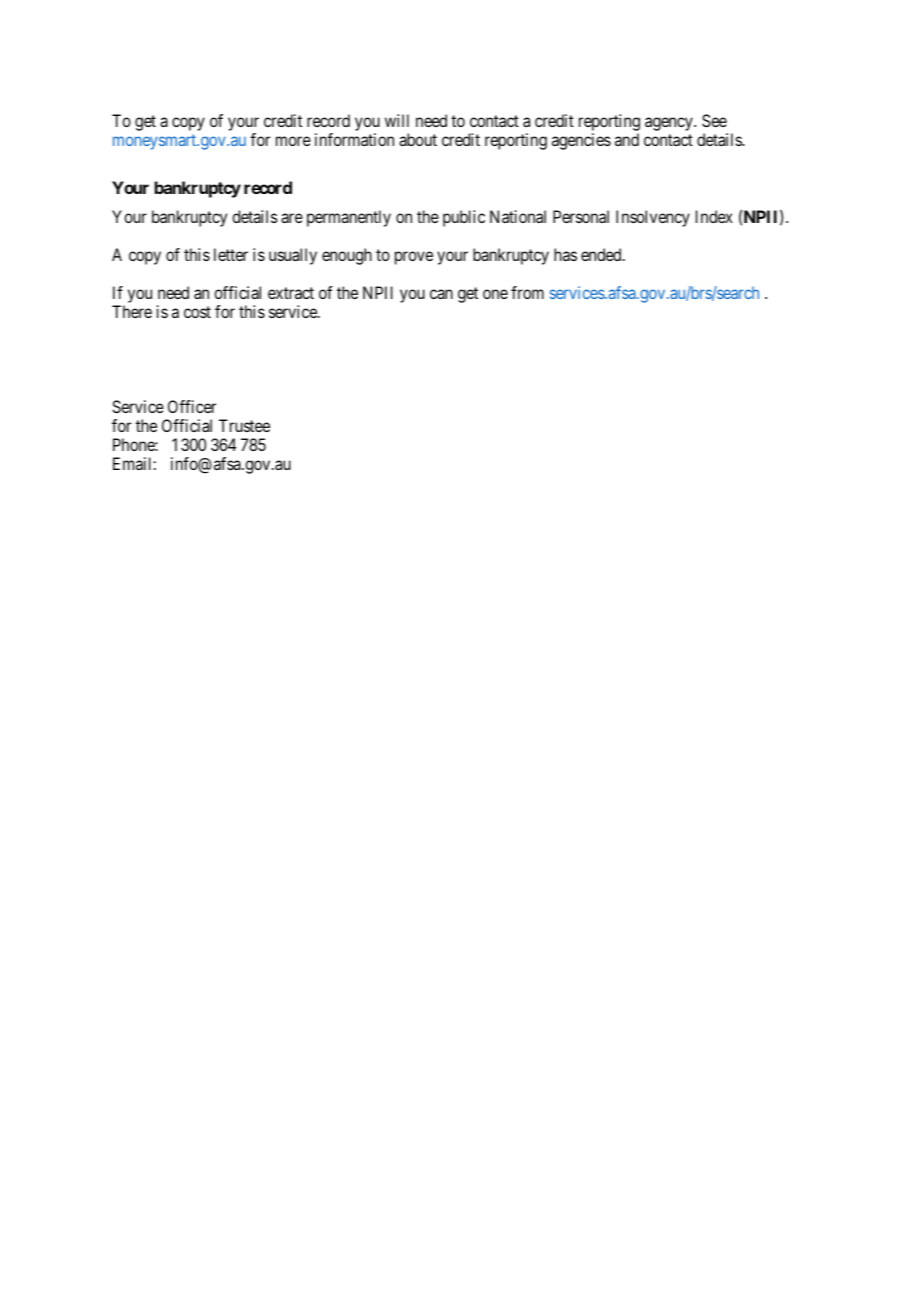  I want to click on ended, so click(602, 254).
